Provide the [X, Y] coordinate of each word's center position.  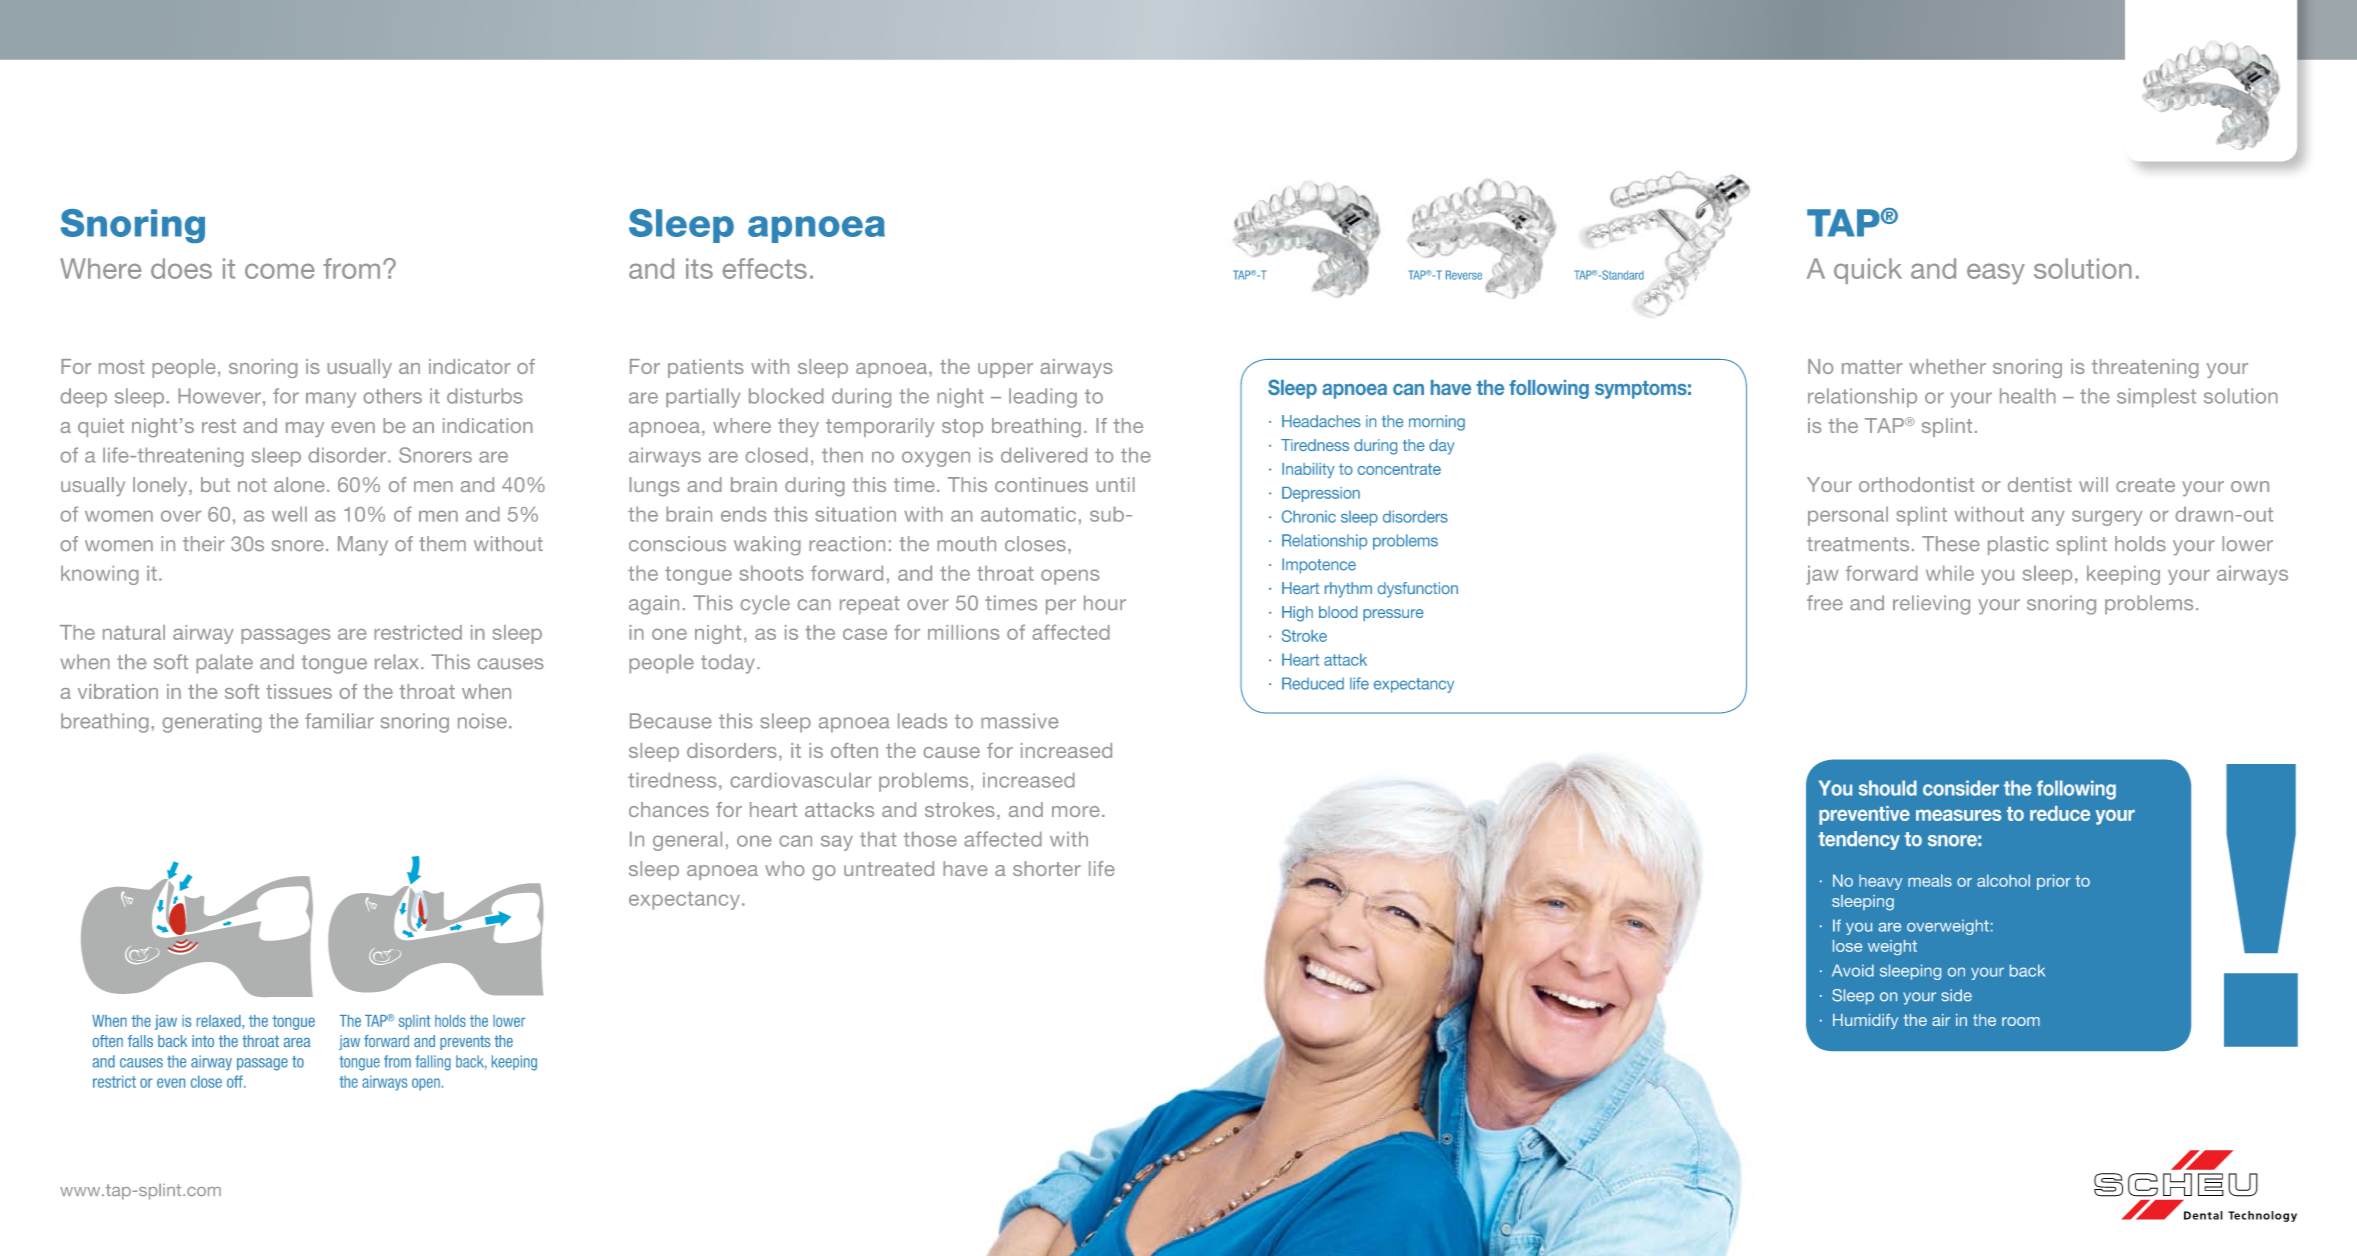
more [1076, 811]
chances [669, 809]
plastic [2018, 545]
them [442, 544]
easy [1996, 274]
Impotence [1319, 566]
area [297, 1042]
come [280, 271]
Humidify [1865, 1021]
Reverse [1464, 275]
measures [1958, 815]
